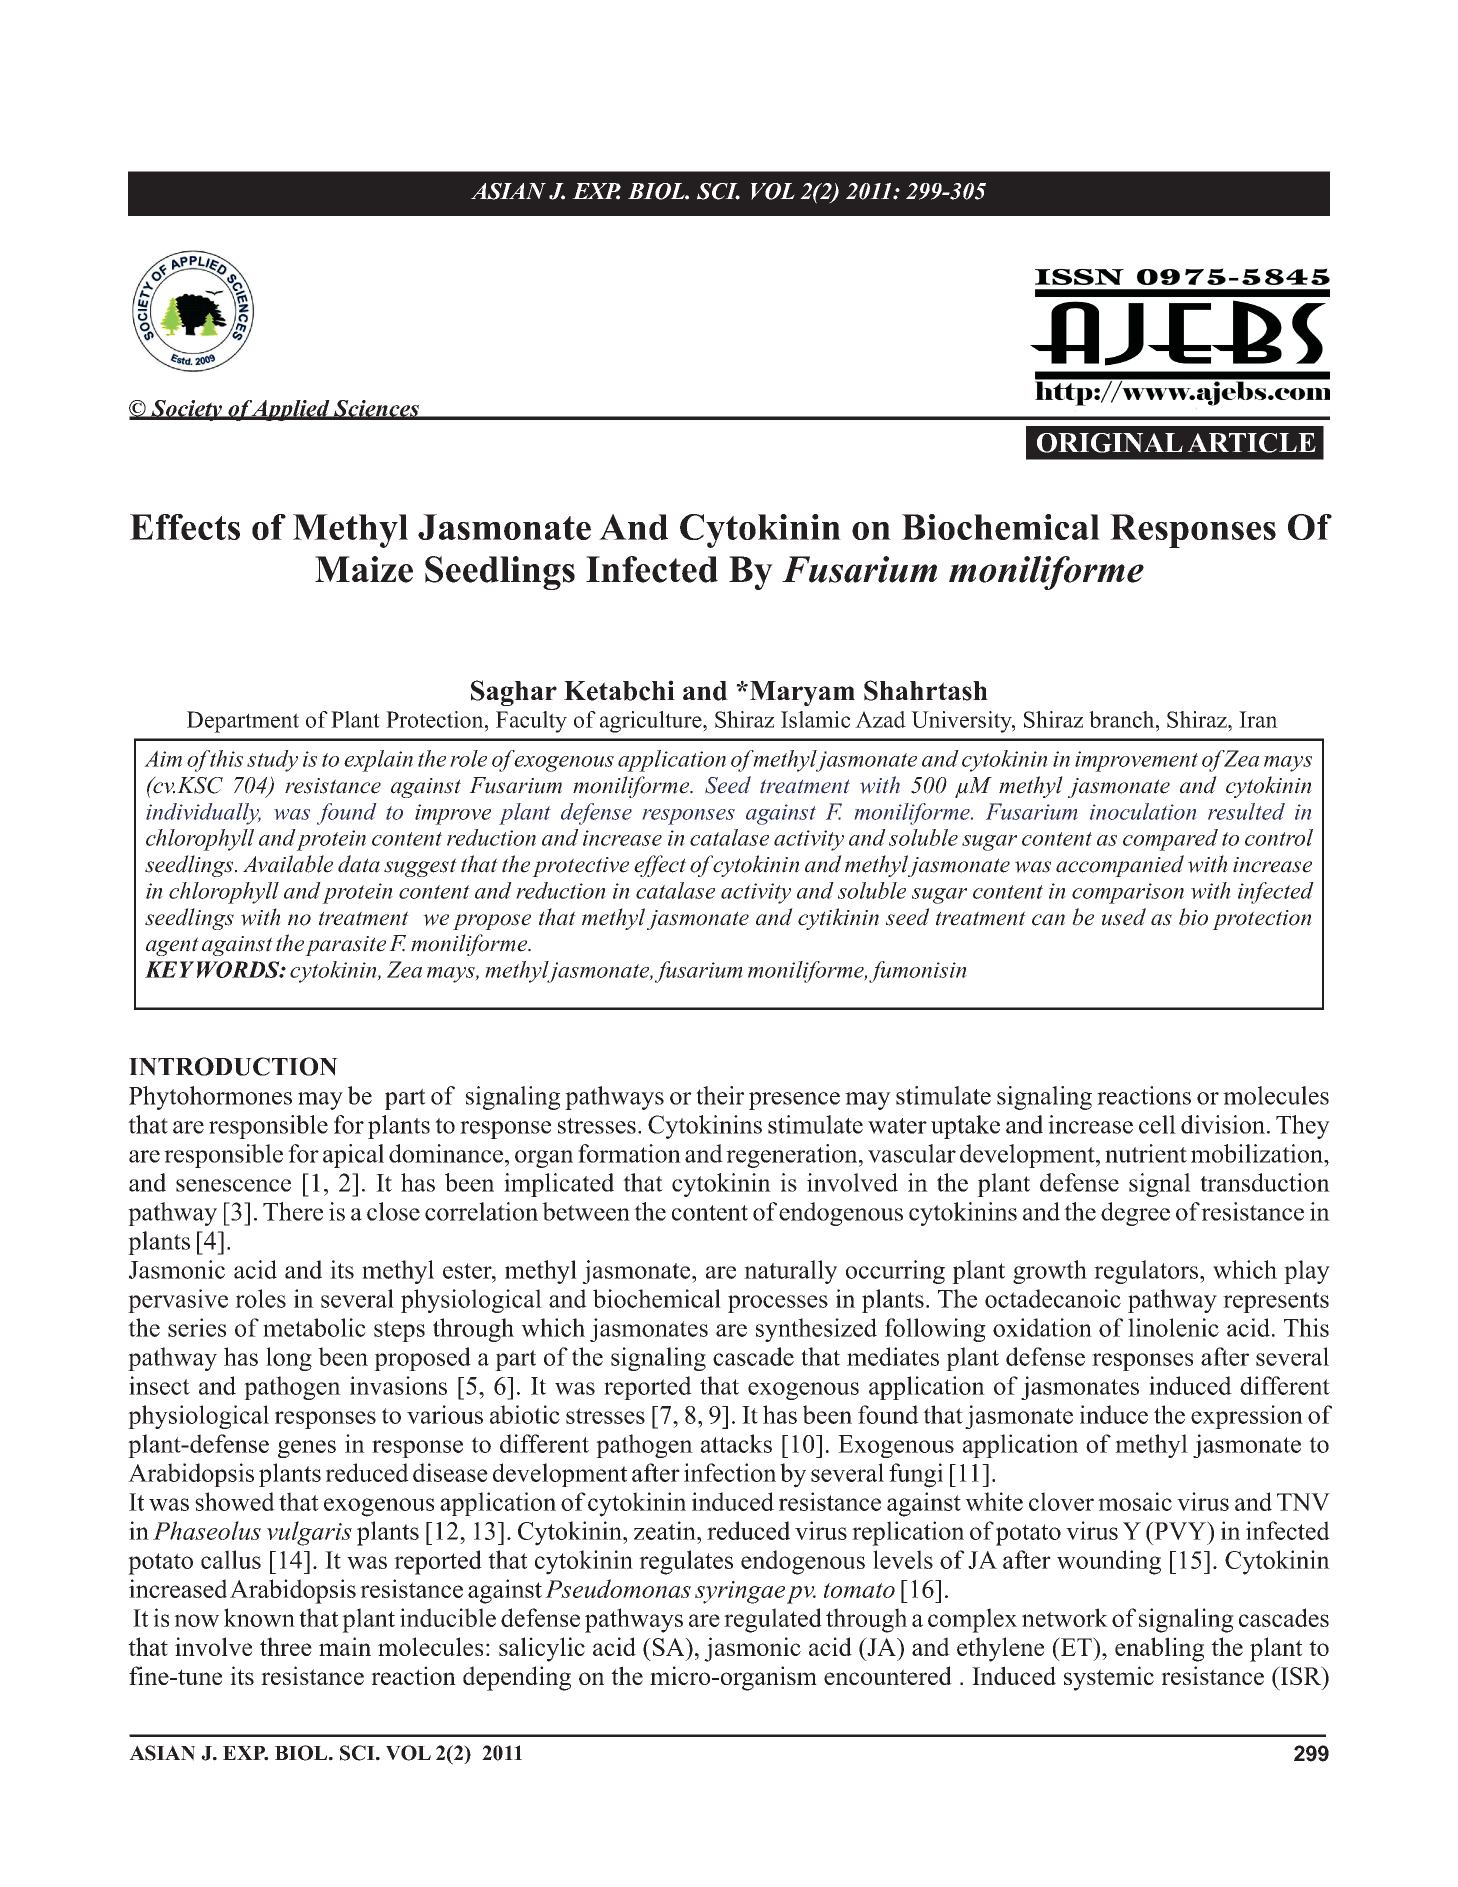  Describe the element at coordinates (286, 1646) in the screenshot. I see `three` at that location.
